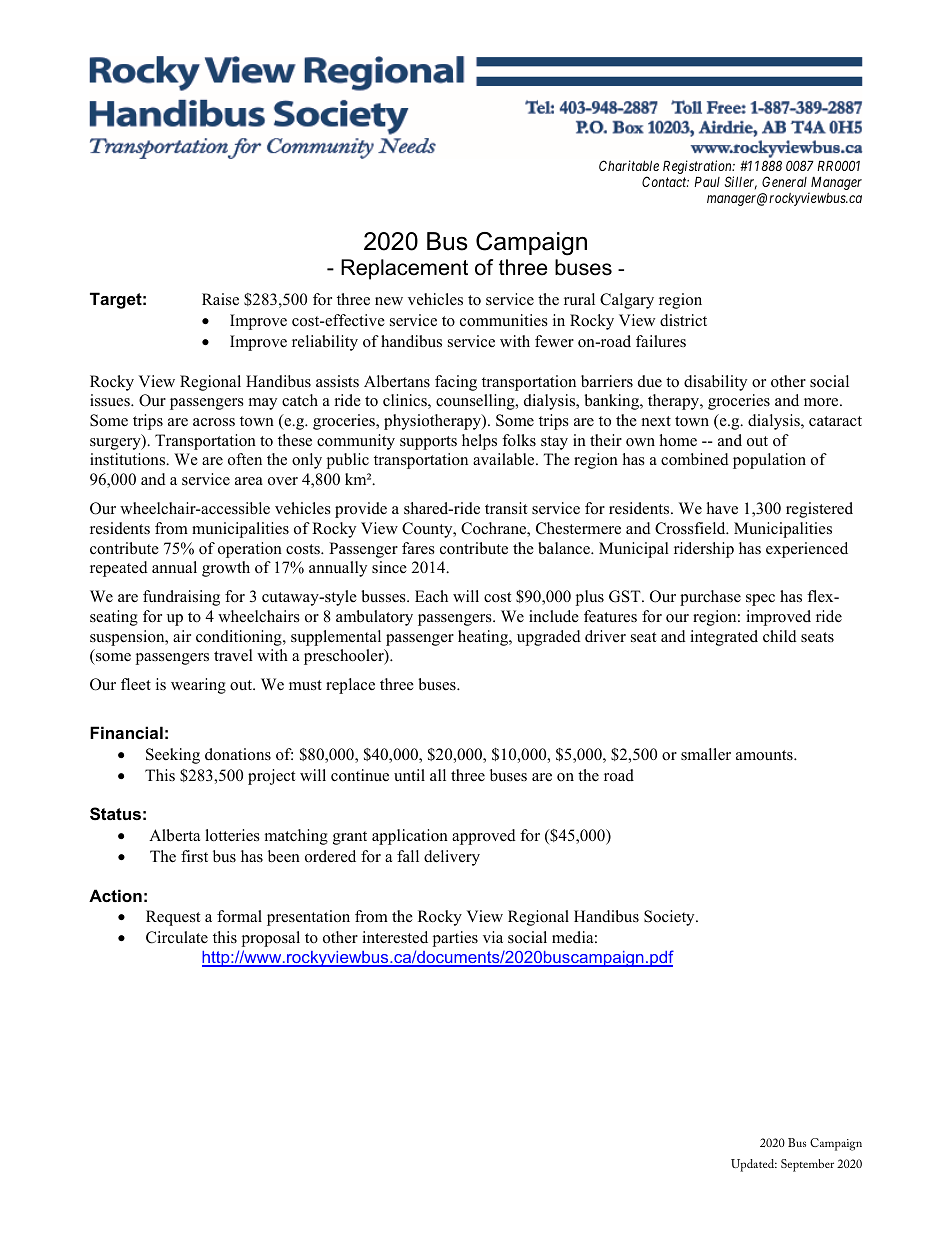 Image resolution: width=952 pixels, height=1233 pixels. What do you see at coordinates (214, 422) in the document?
I see `across` at bounding box center [214, 422].
